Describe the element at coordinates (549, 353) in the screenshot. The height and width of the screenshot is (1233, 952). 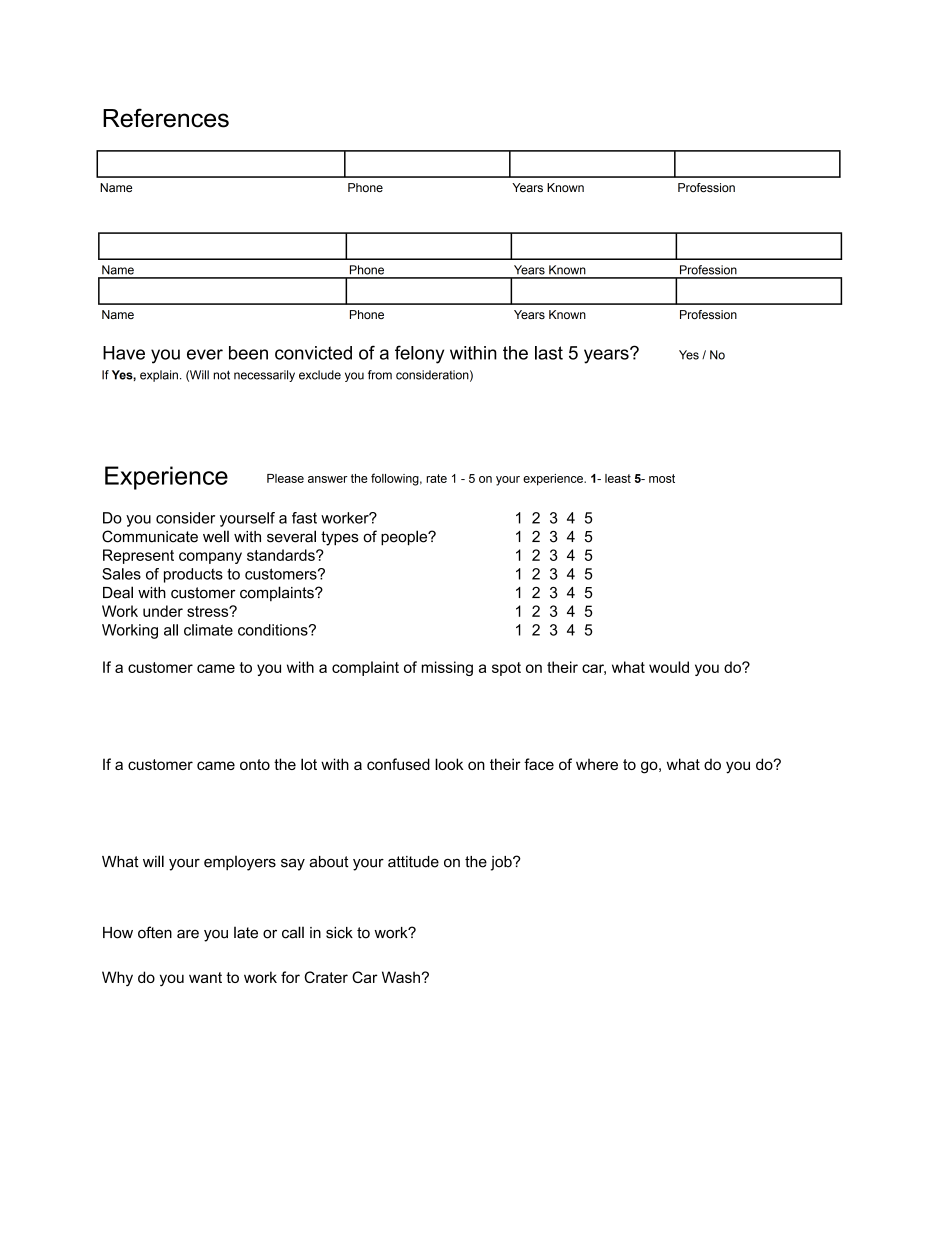
I see `last` at that location.
